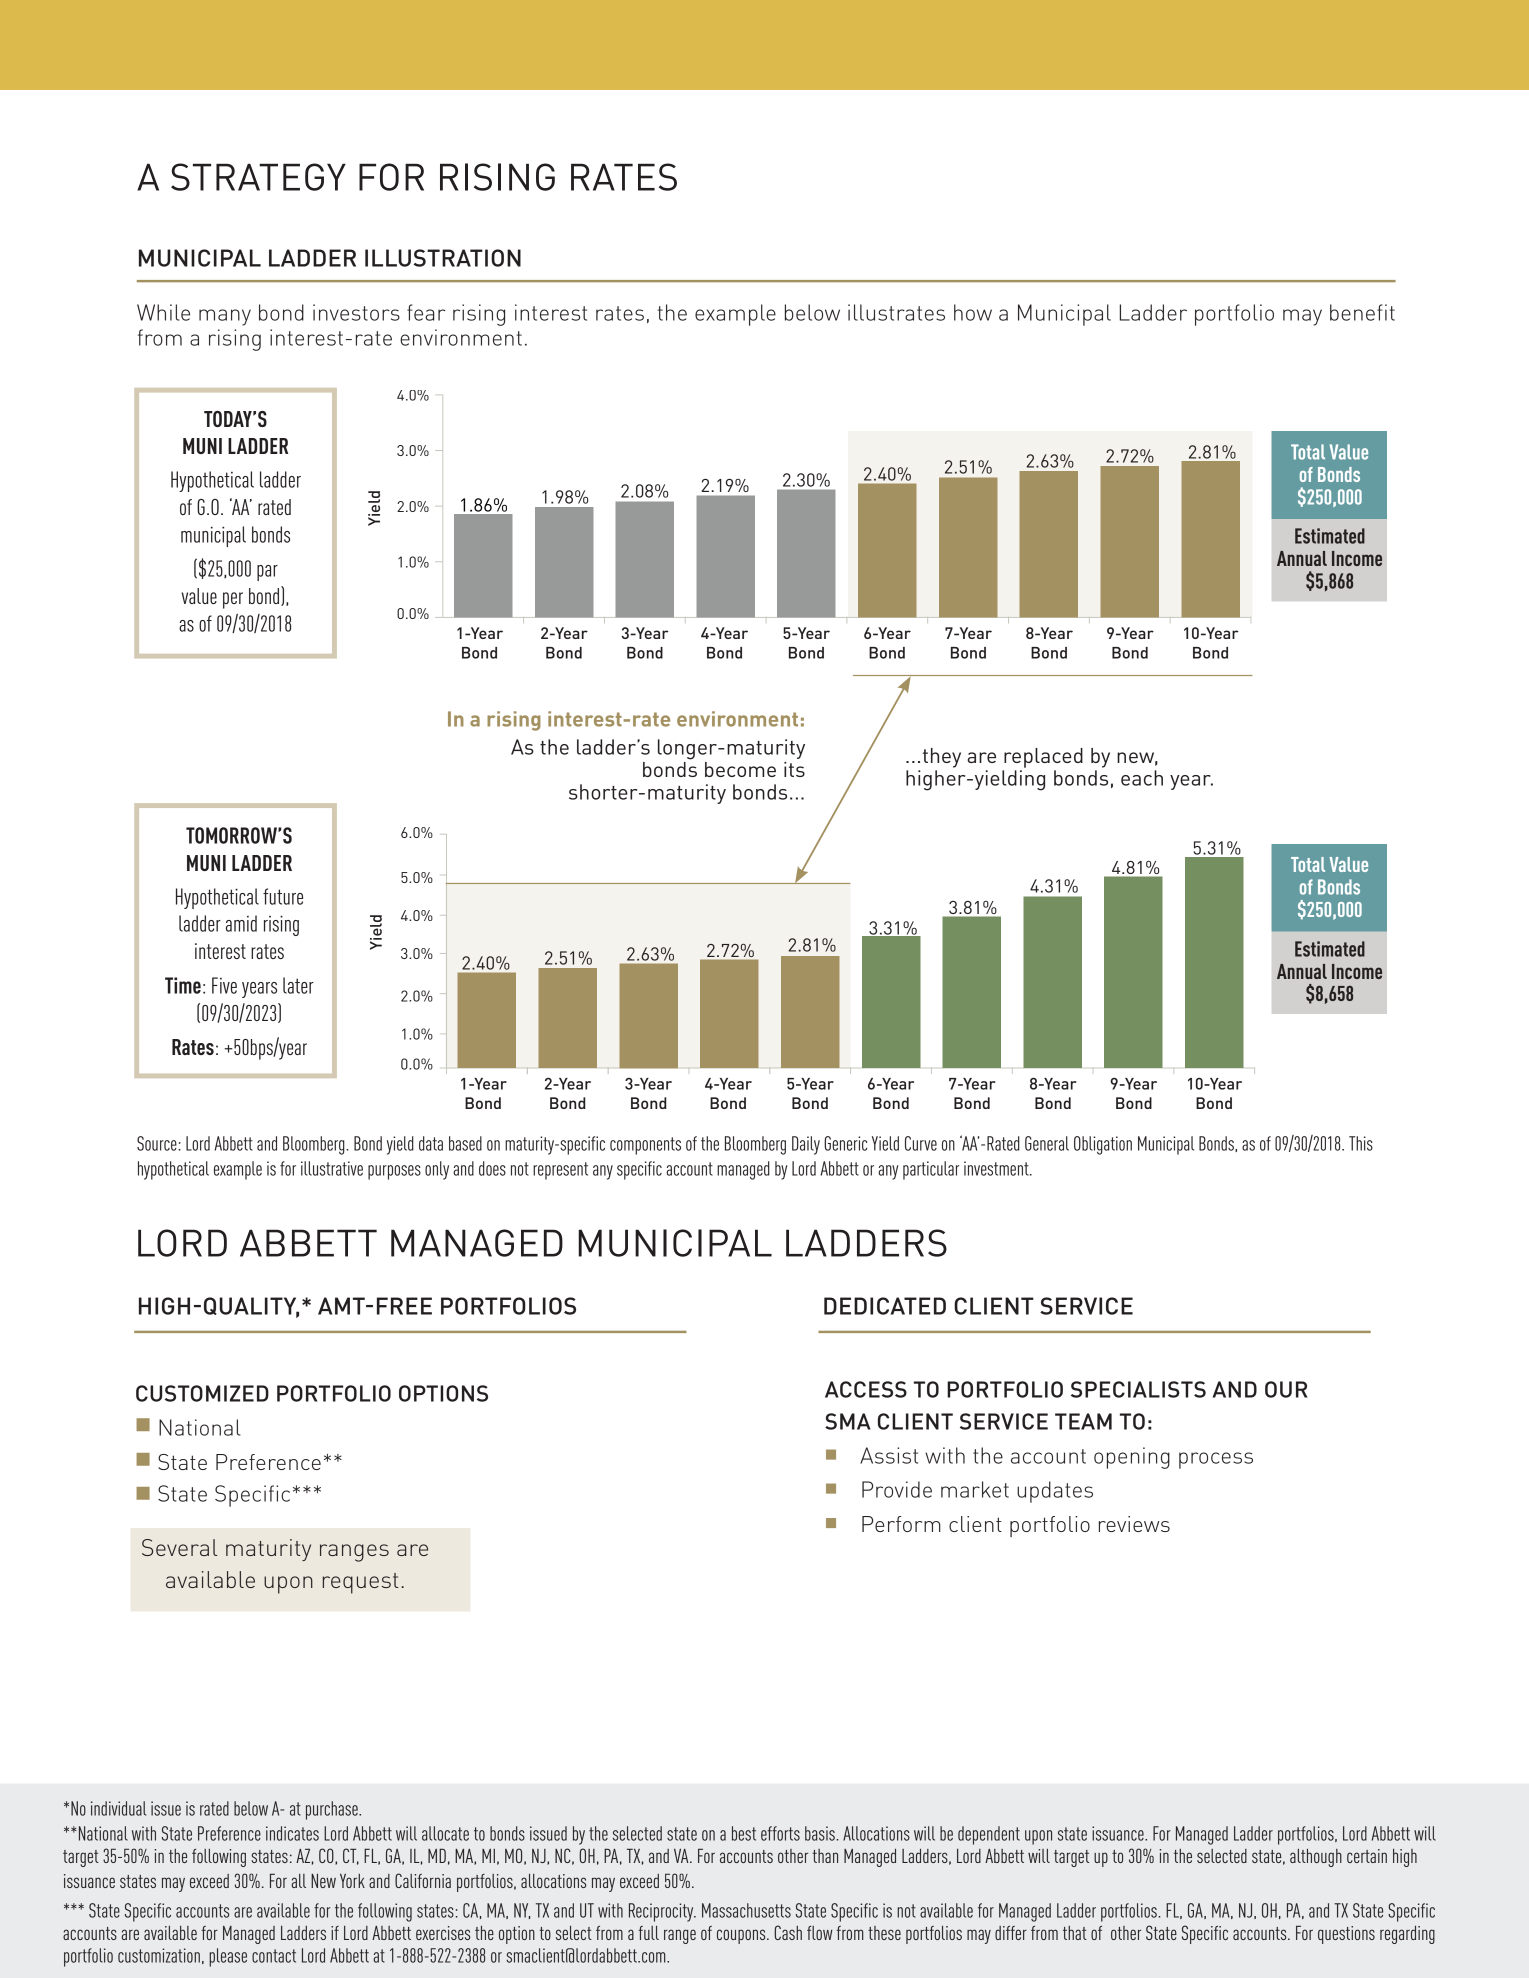 Image resolution: width=1529 pixels, height=1978 pixels. Describe the element at coordinates (746, 1910) in the screenshot. I see `Massachusetts` at that location.
